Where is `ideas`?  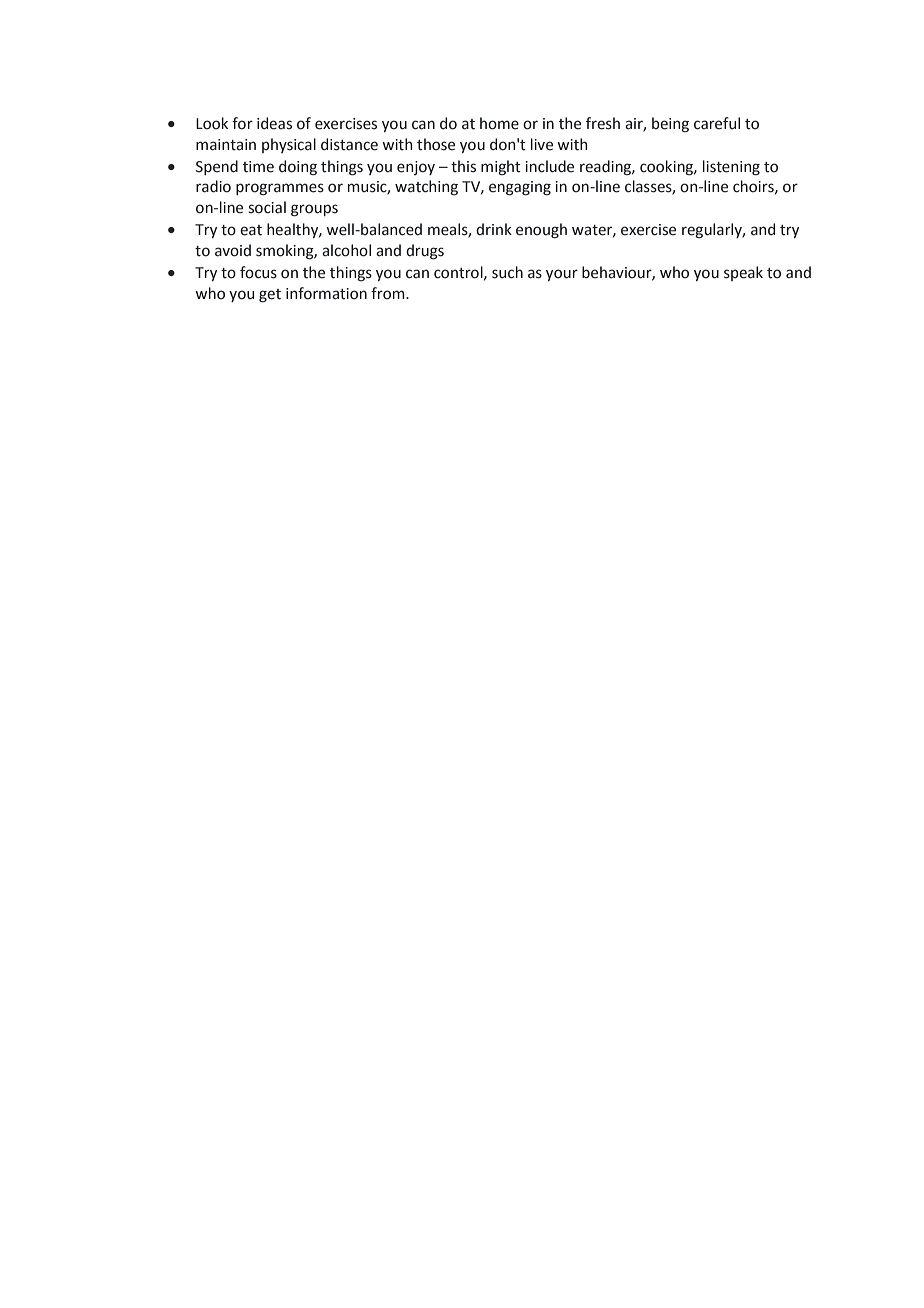
ideas is located at coordinates (274, 123).
